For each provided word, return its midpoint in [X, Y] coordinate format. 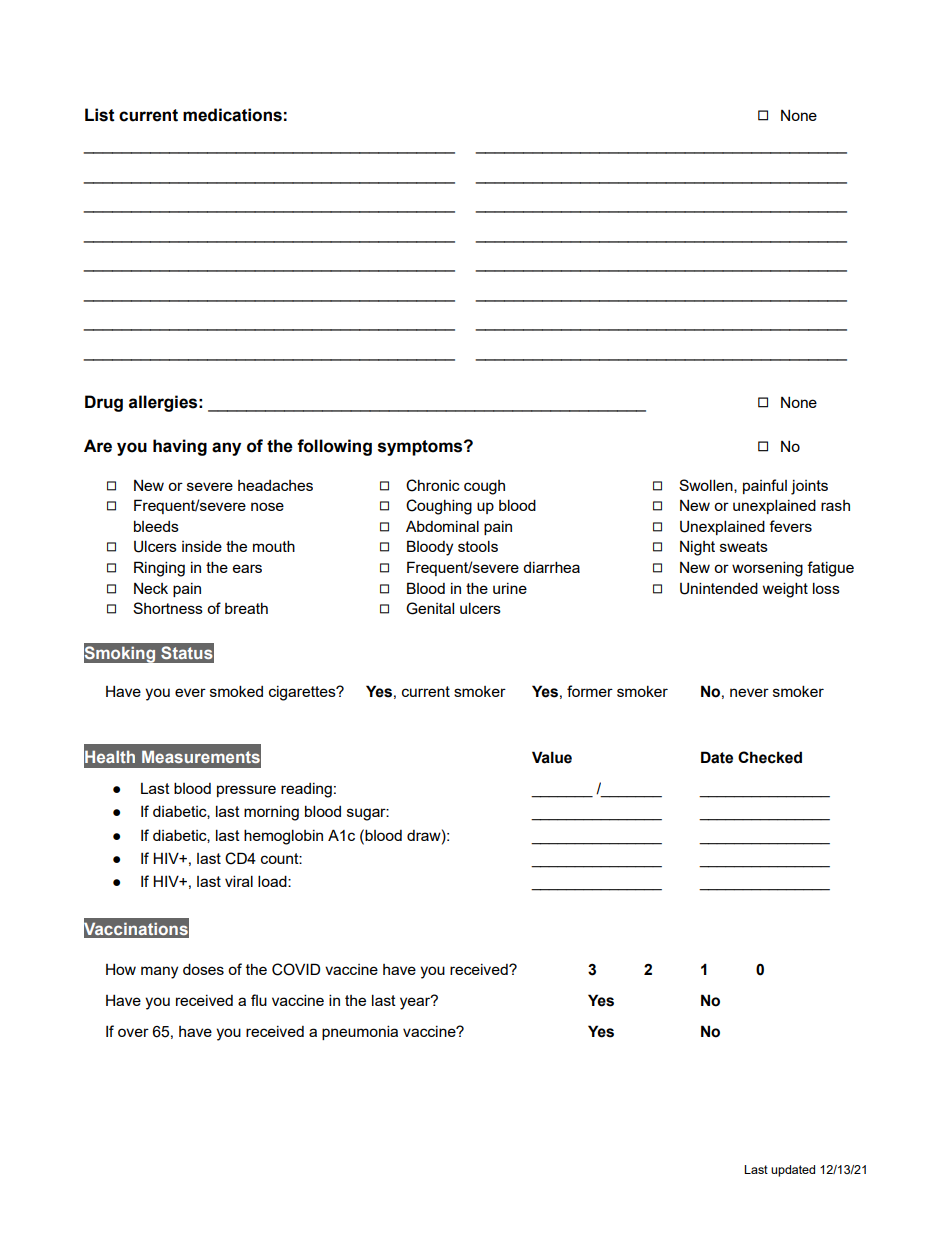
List [100, 115]
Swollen [707, 486]
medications [232, 115]
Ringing [159, 569]
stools [478, 546]
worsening [767, 569]
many [159, 972]
